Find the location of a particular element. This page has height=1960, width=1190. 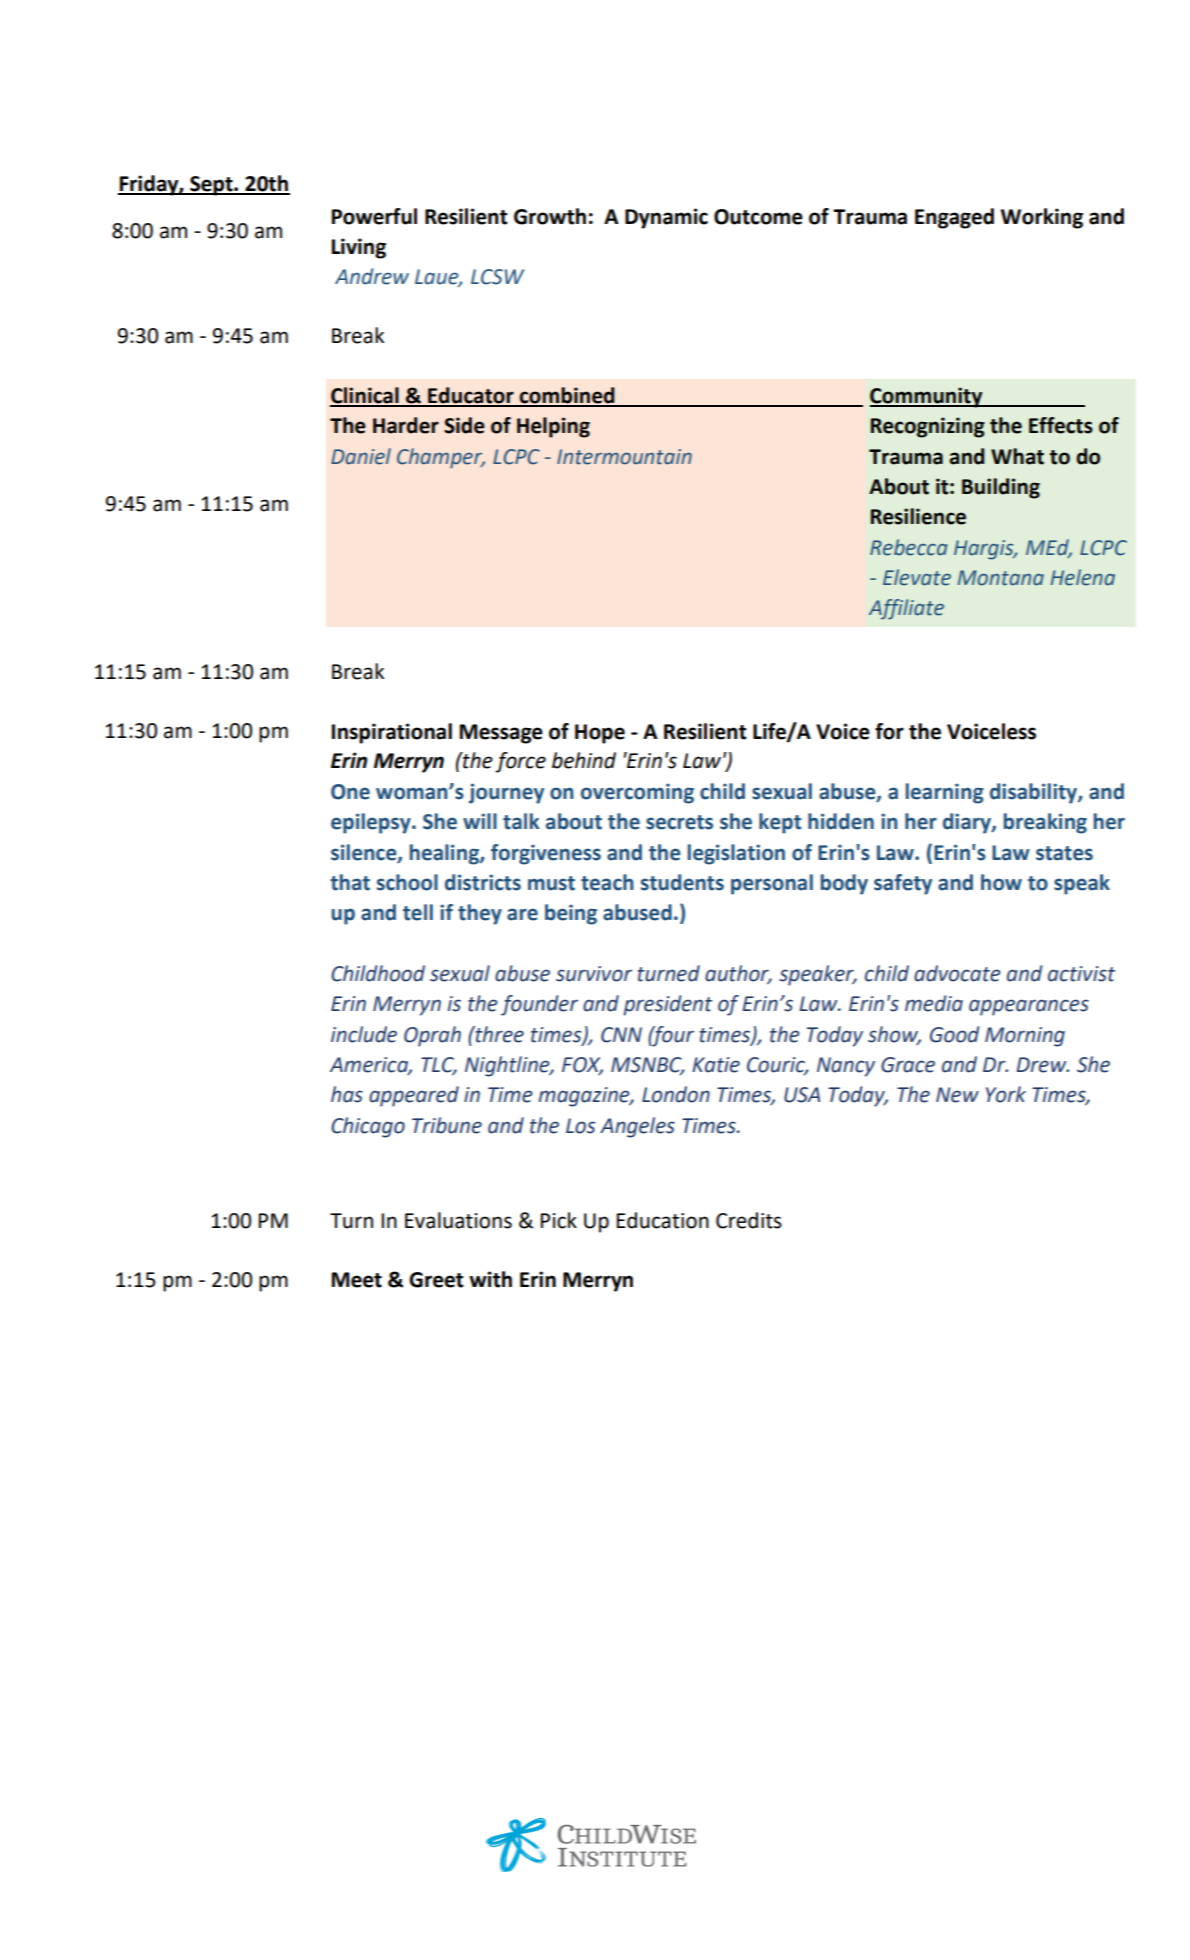

Katie is located at coordinates (716, 1065).
